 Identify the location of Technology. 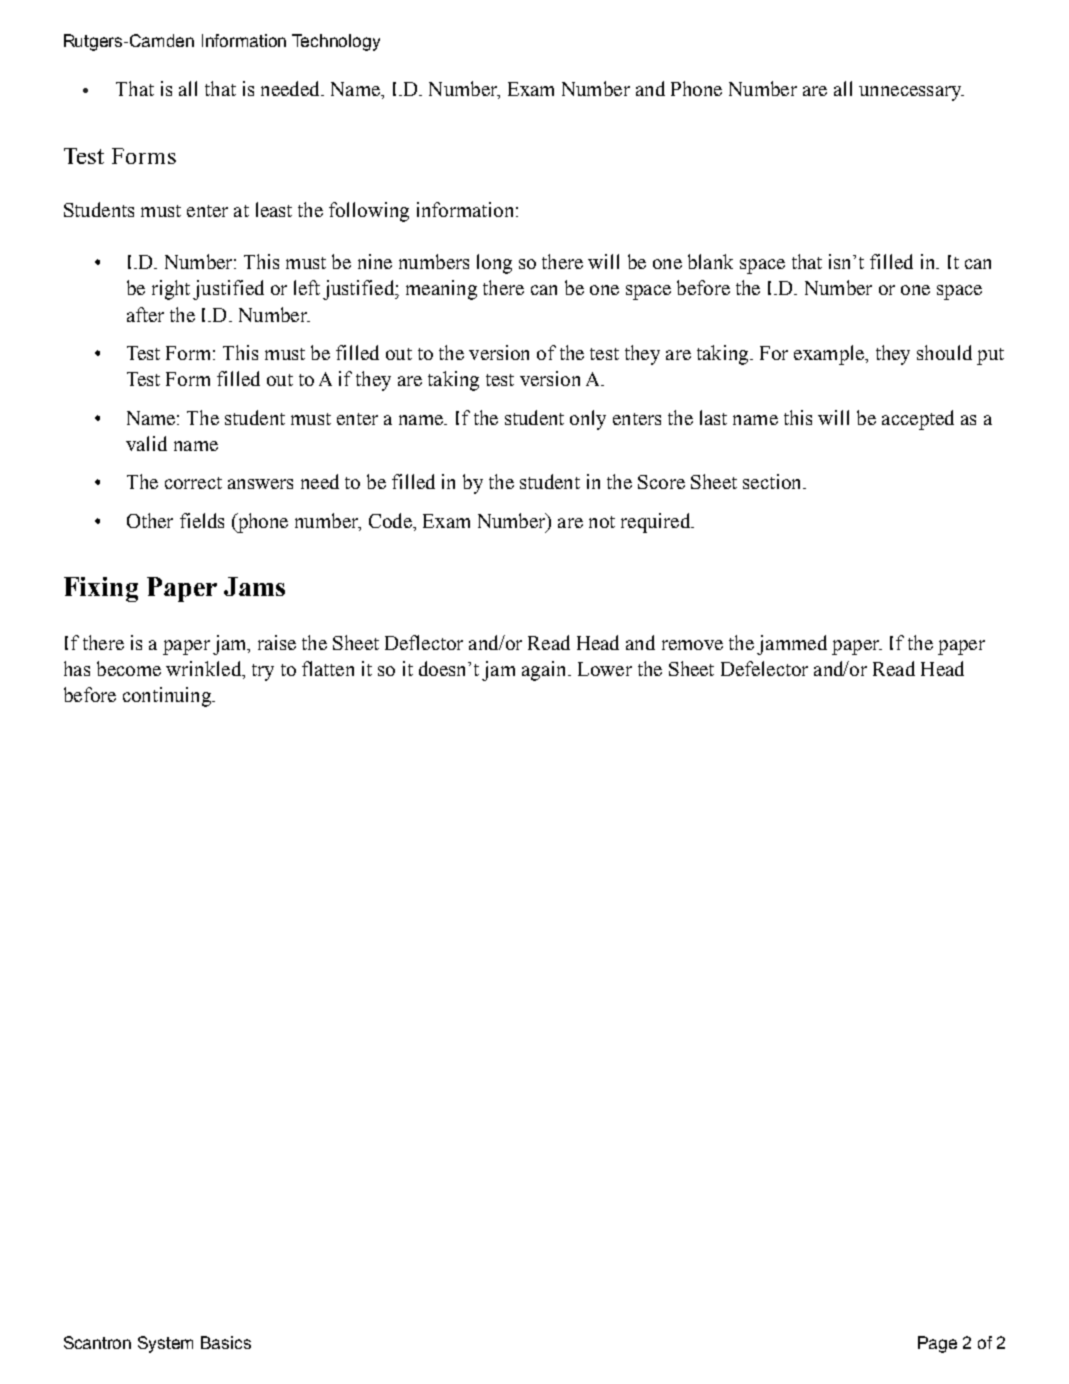
(336, 42).
